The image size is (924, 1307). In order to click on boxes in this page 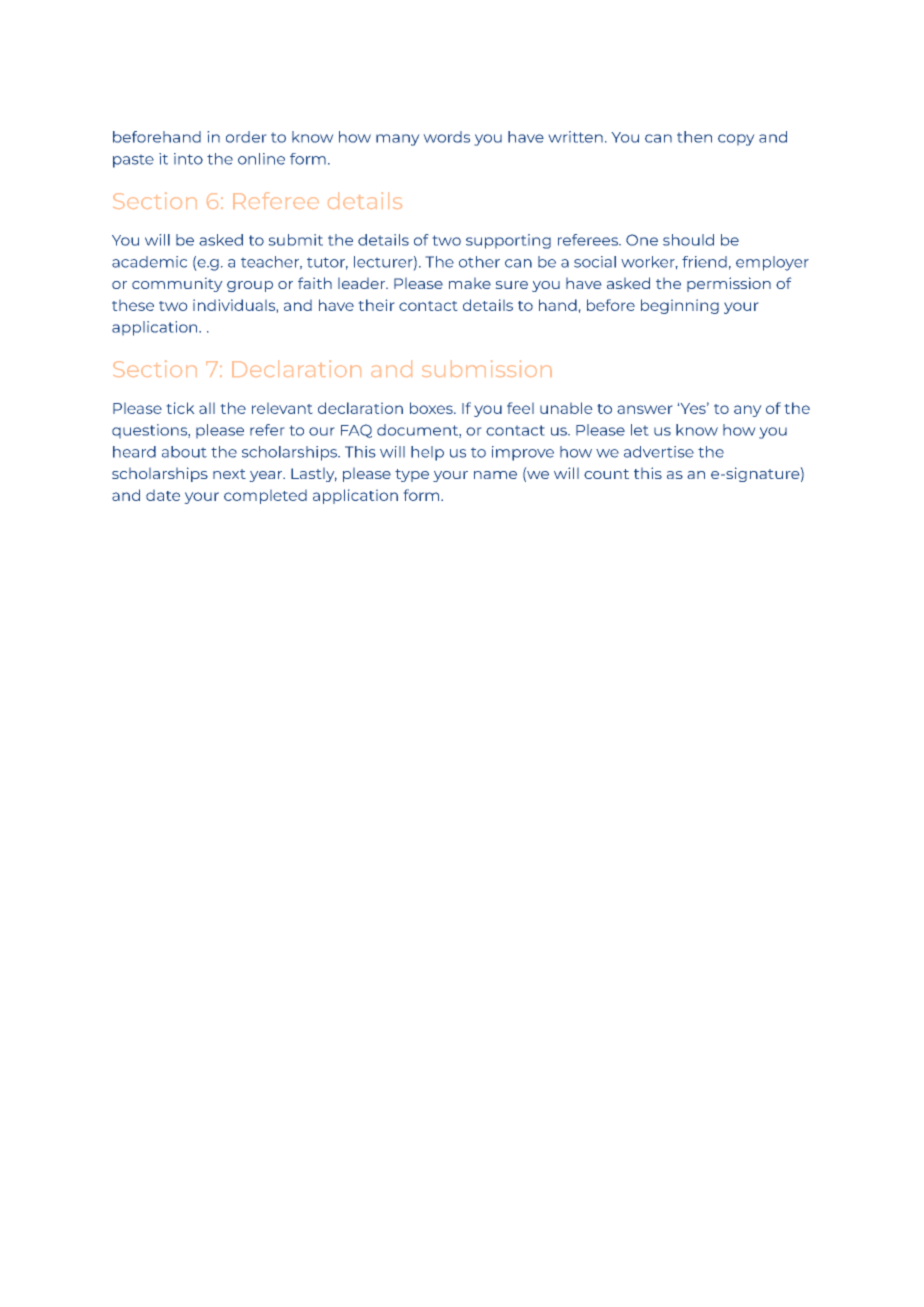, I will do `click(432, 408)`.
